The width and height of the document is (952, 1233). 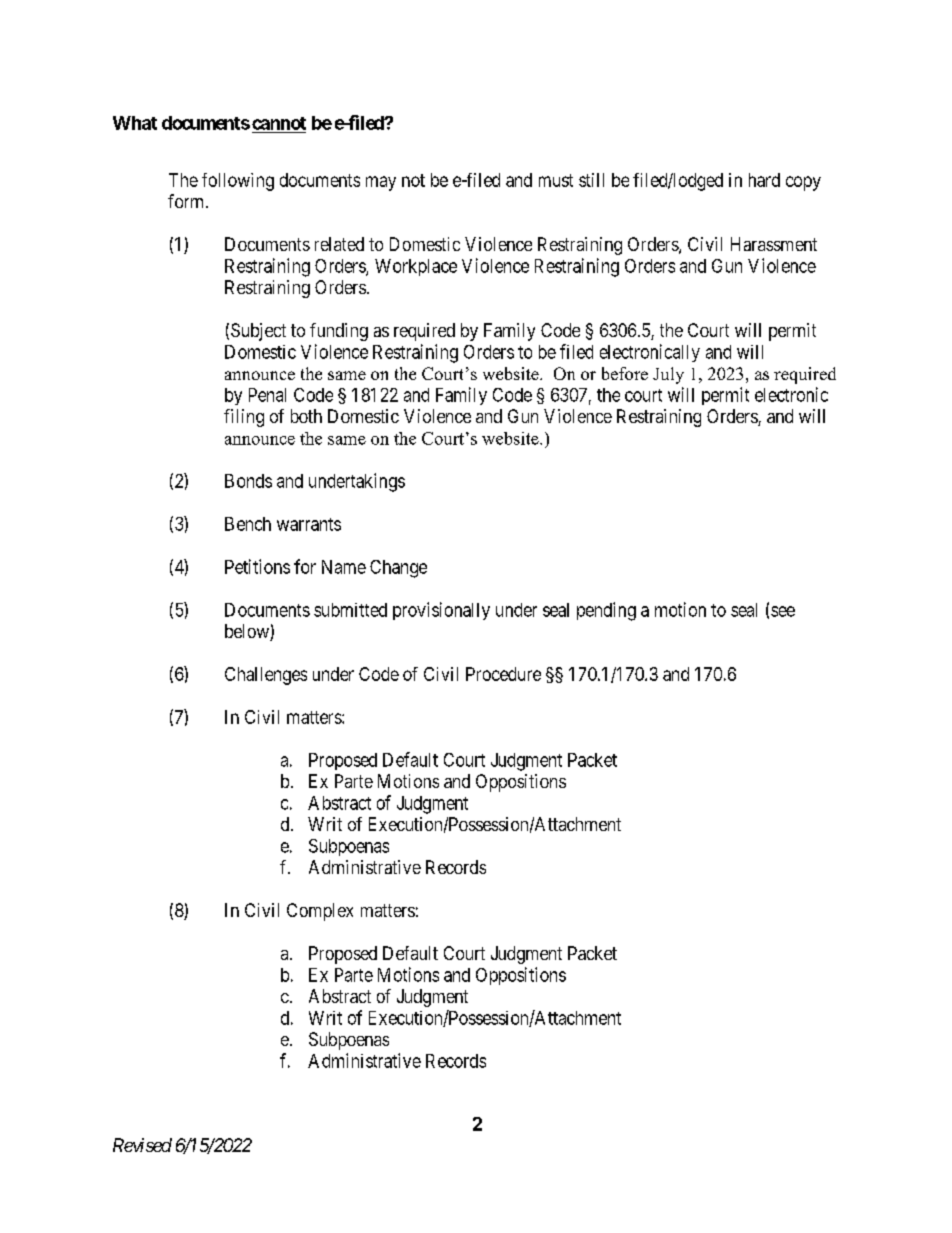 I want to click on Procedure, so click(x=503, y=674).
